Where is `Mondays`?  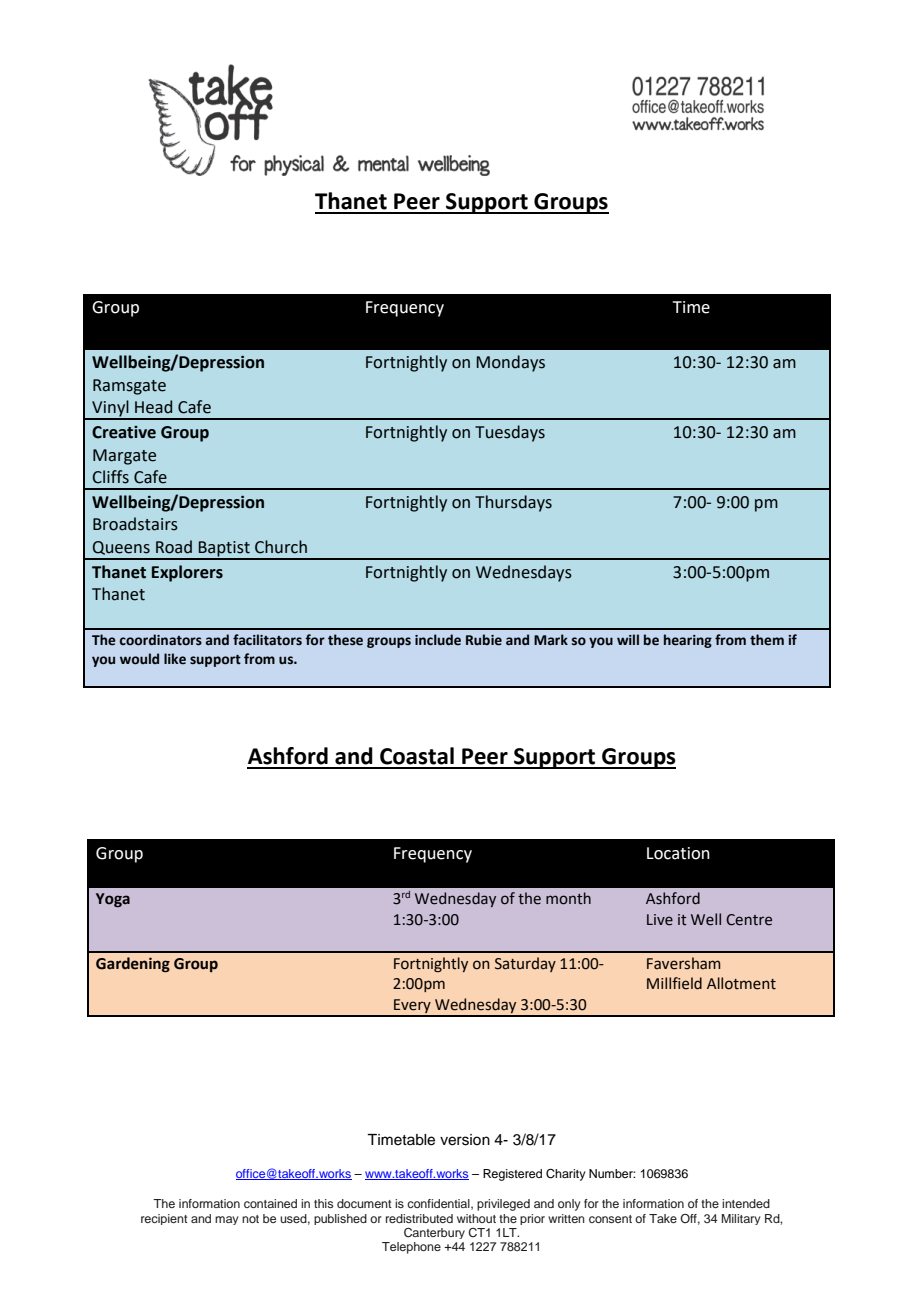 Mondays is located at coordinates (511, 363).
